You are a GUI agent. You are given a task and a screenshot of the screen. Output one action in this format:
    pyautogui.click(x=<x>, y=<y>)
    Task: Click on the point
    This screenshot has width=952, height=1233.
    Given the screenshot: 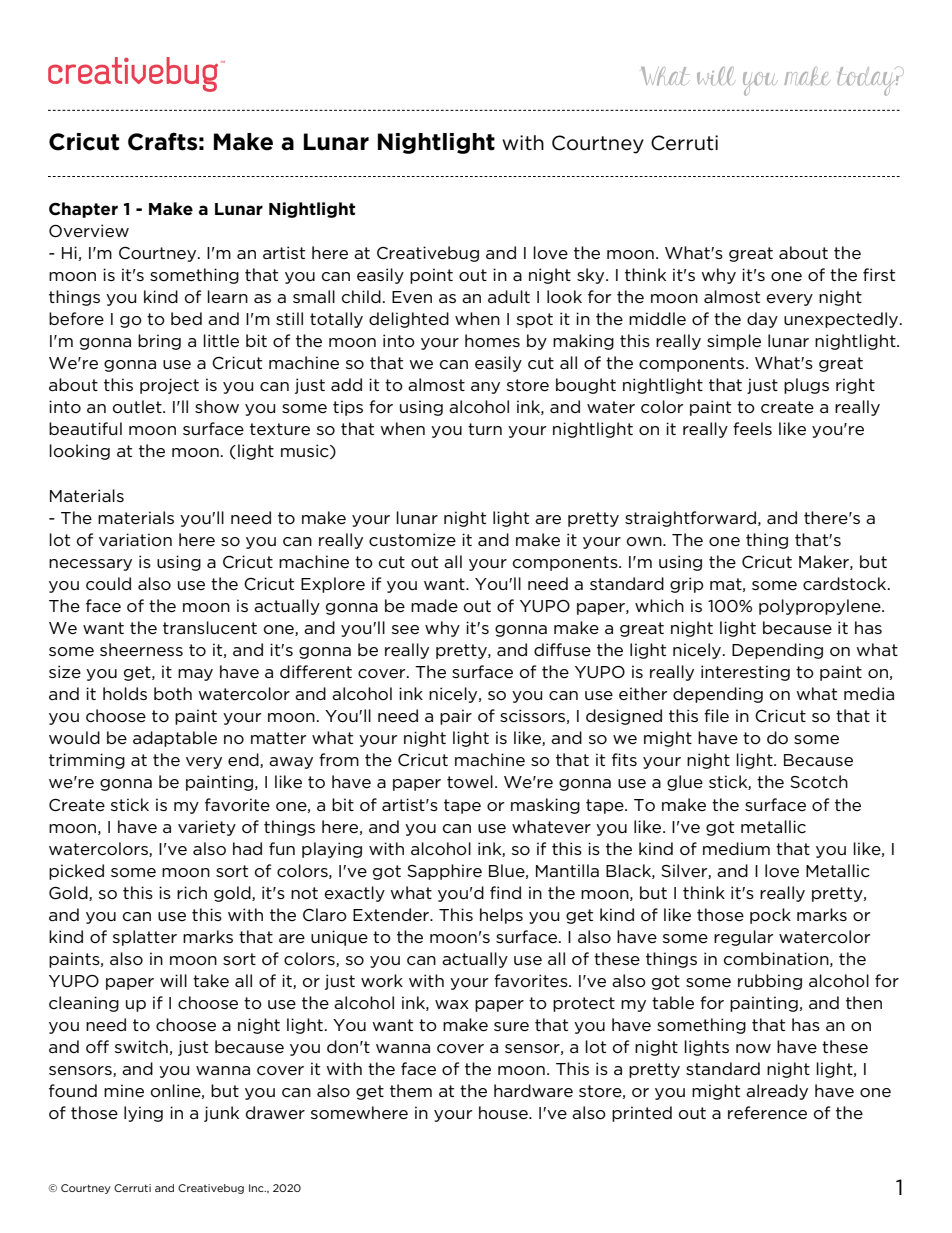 What is the action you would take?
    pyautogui.click(x=431, y=276)
